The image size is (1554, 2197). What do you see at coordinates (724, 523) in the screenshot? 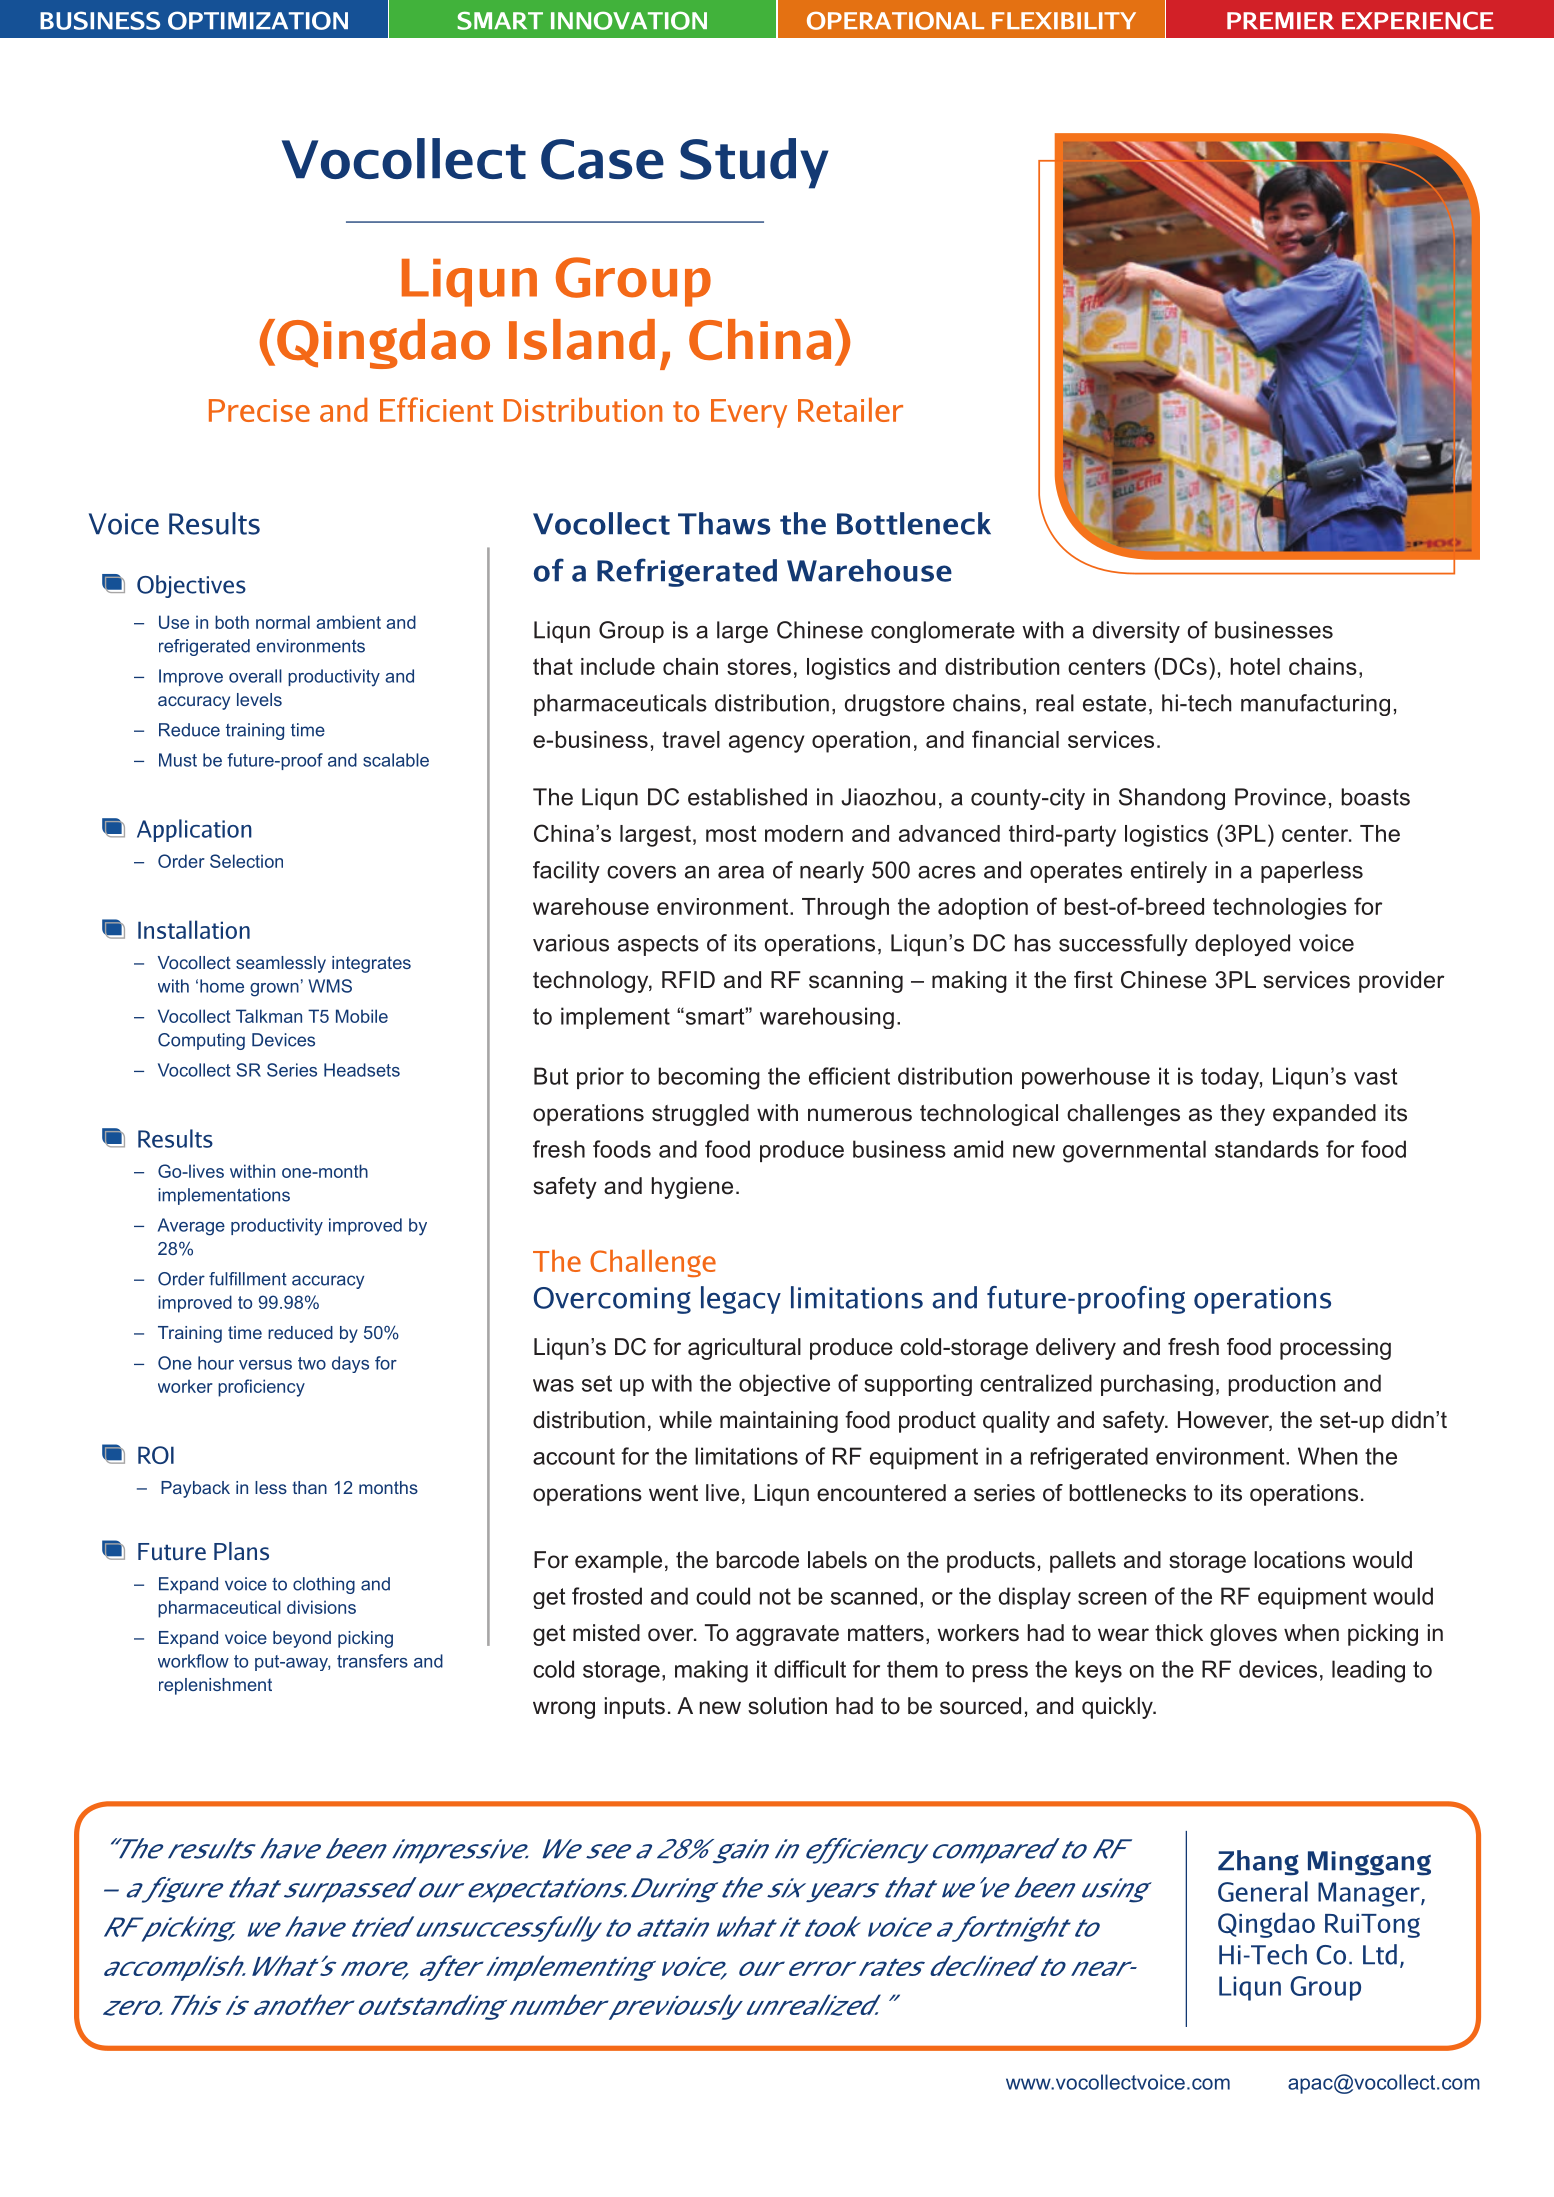
I see `Thaws` at bounding box center [724, 523].
